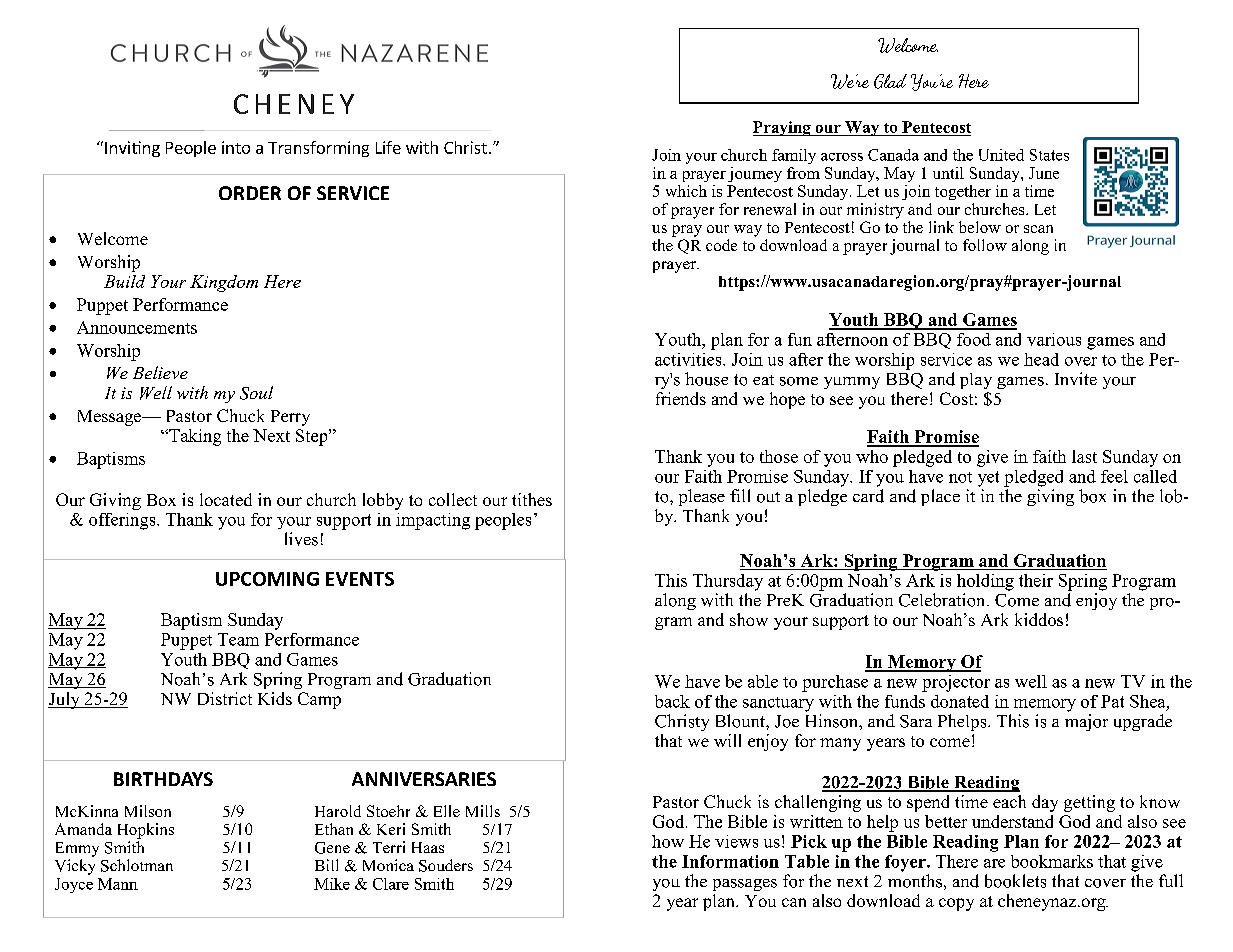  What do you see at coordinates (730, 861) in the screenshot?
I see `Information` at bounding box center [730, 861].
